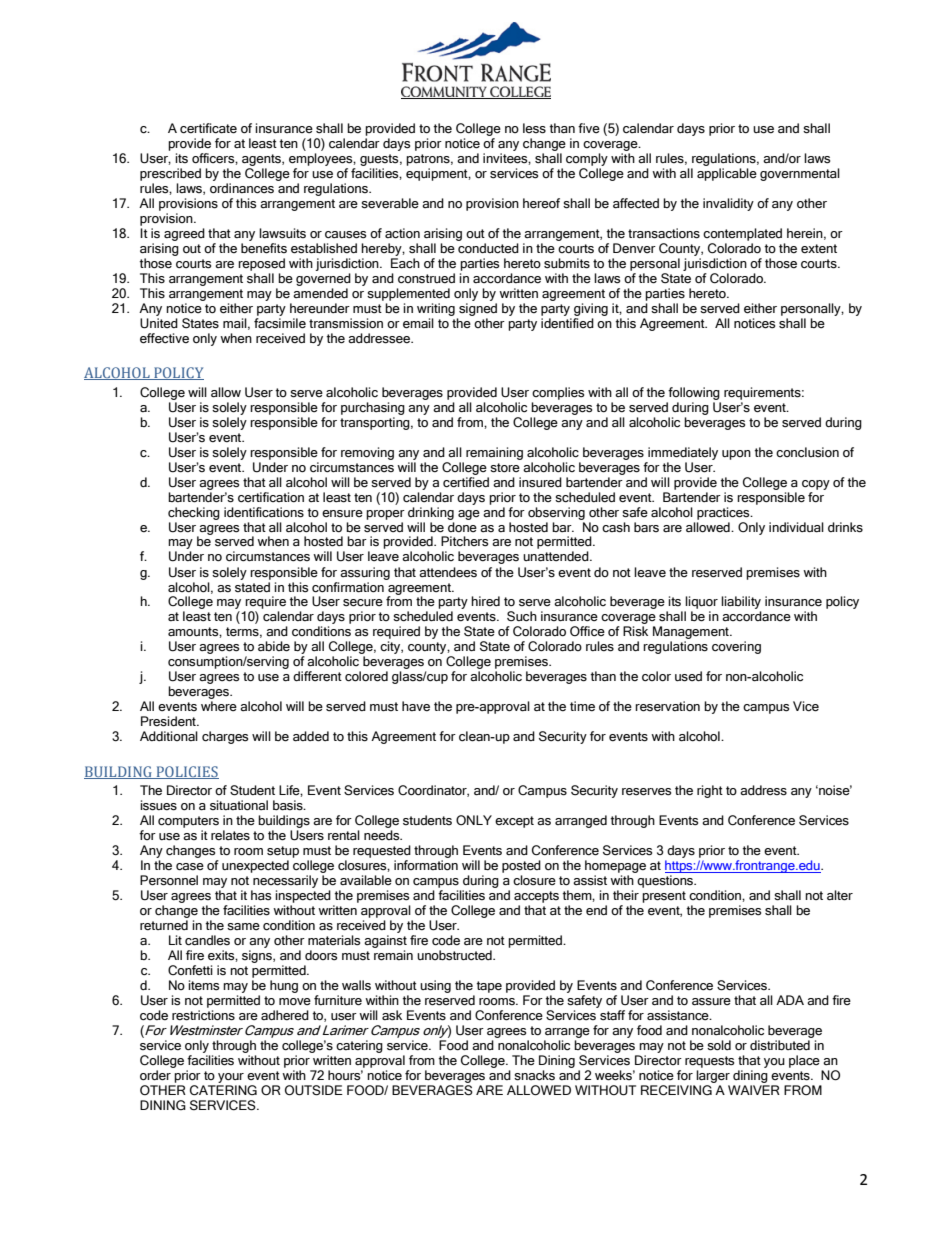  Describe the element at coordinates (264, 512) in the image. I see `identifications` at that location.
